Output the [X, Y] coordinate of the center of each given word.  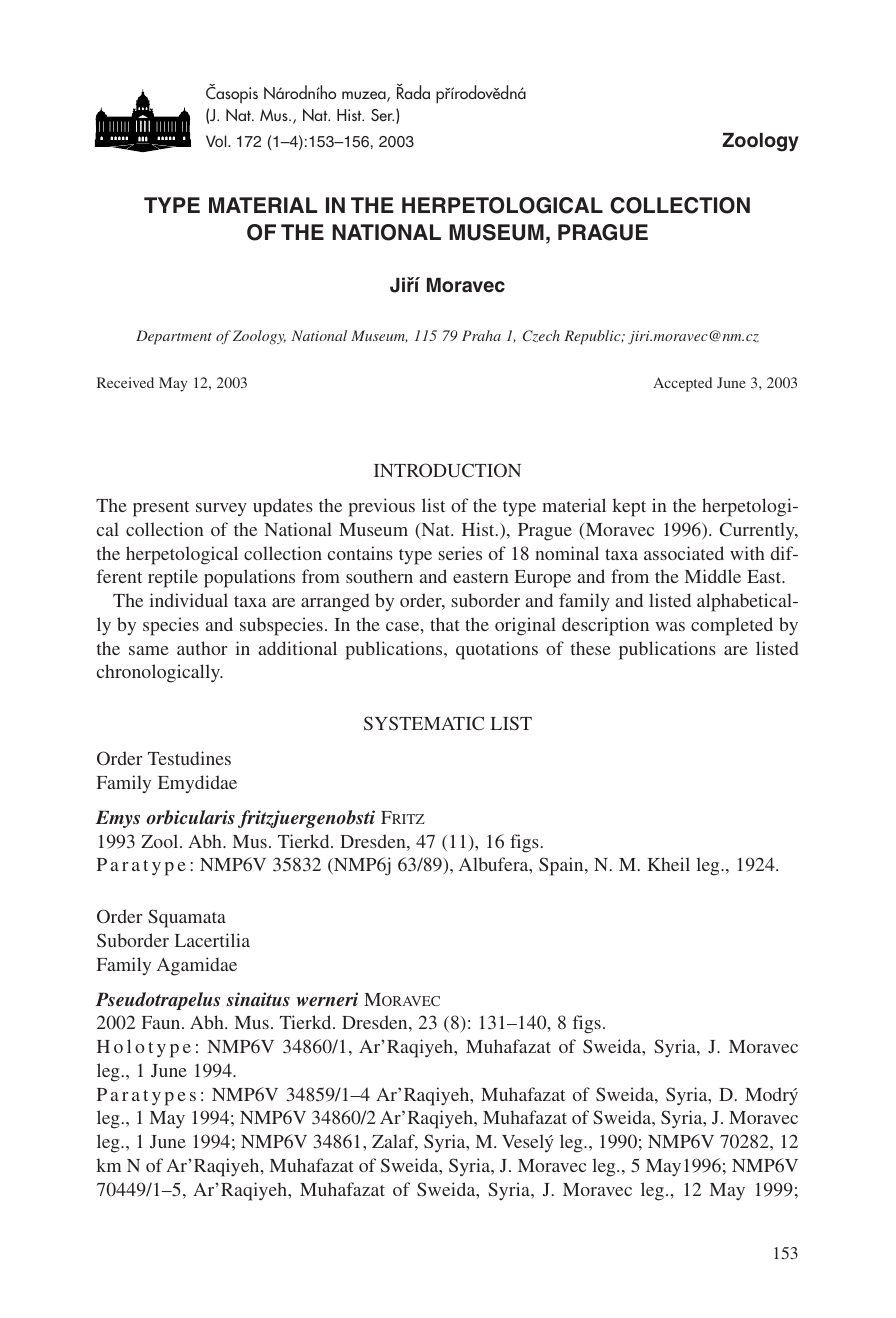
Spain [562, 866]
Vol [217, 141]
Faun [162, 1022]
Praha [481, 335]
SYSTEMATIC [424, 723]
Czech [541, 336]
